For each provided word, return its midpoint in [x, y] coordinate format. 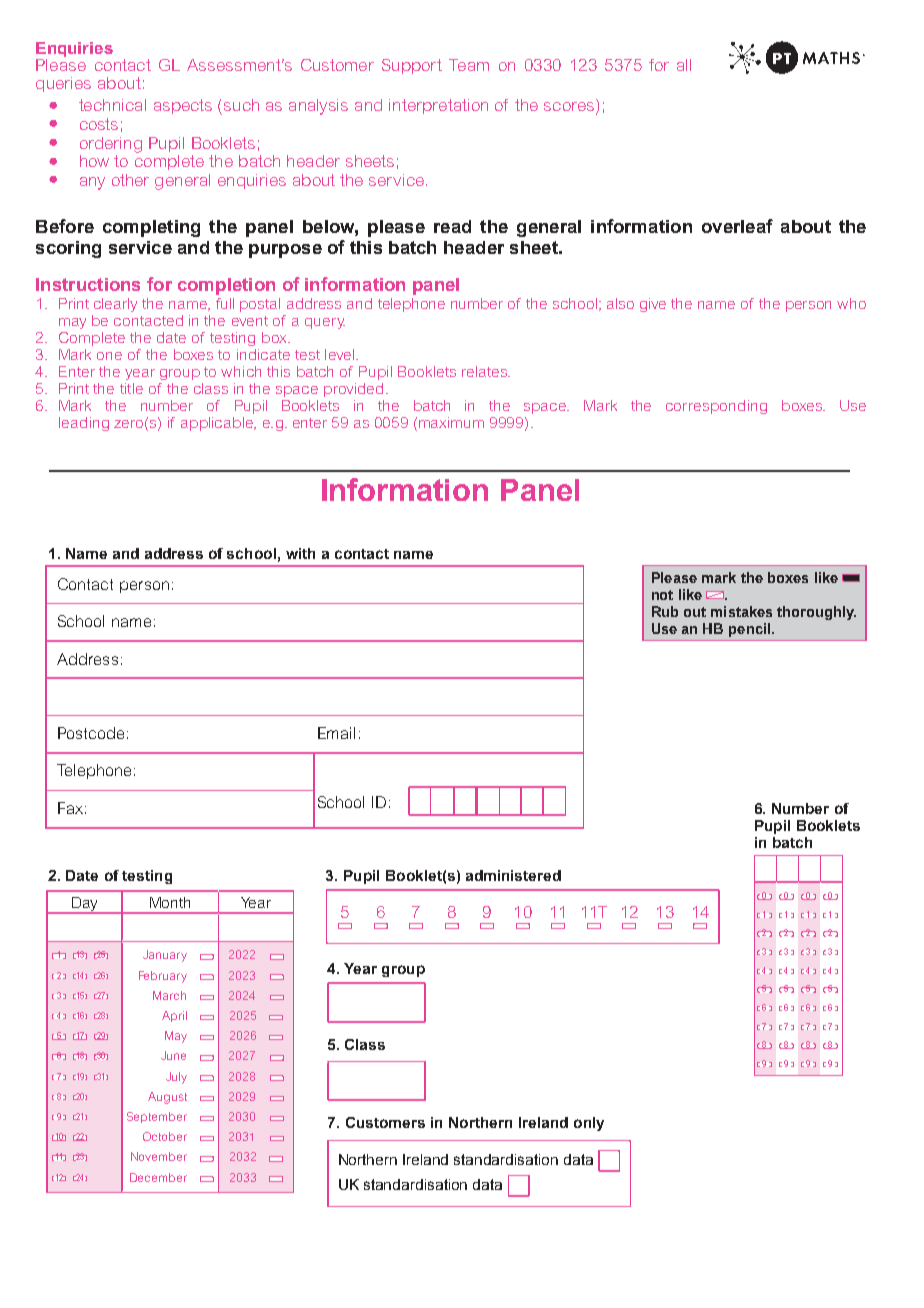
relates [485, 371]
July [176, 1078]
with [300, 553]
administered [513, 875]
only [589, 1124]
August [167, 1098]
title [131, 388]
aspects [183, 106]
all [684, 65]
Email [336, 733]
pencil [749, 630]
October [165, 1136]
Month [170, 902]
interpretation [438, 106]
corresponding [716, 407]
